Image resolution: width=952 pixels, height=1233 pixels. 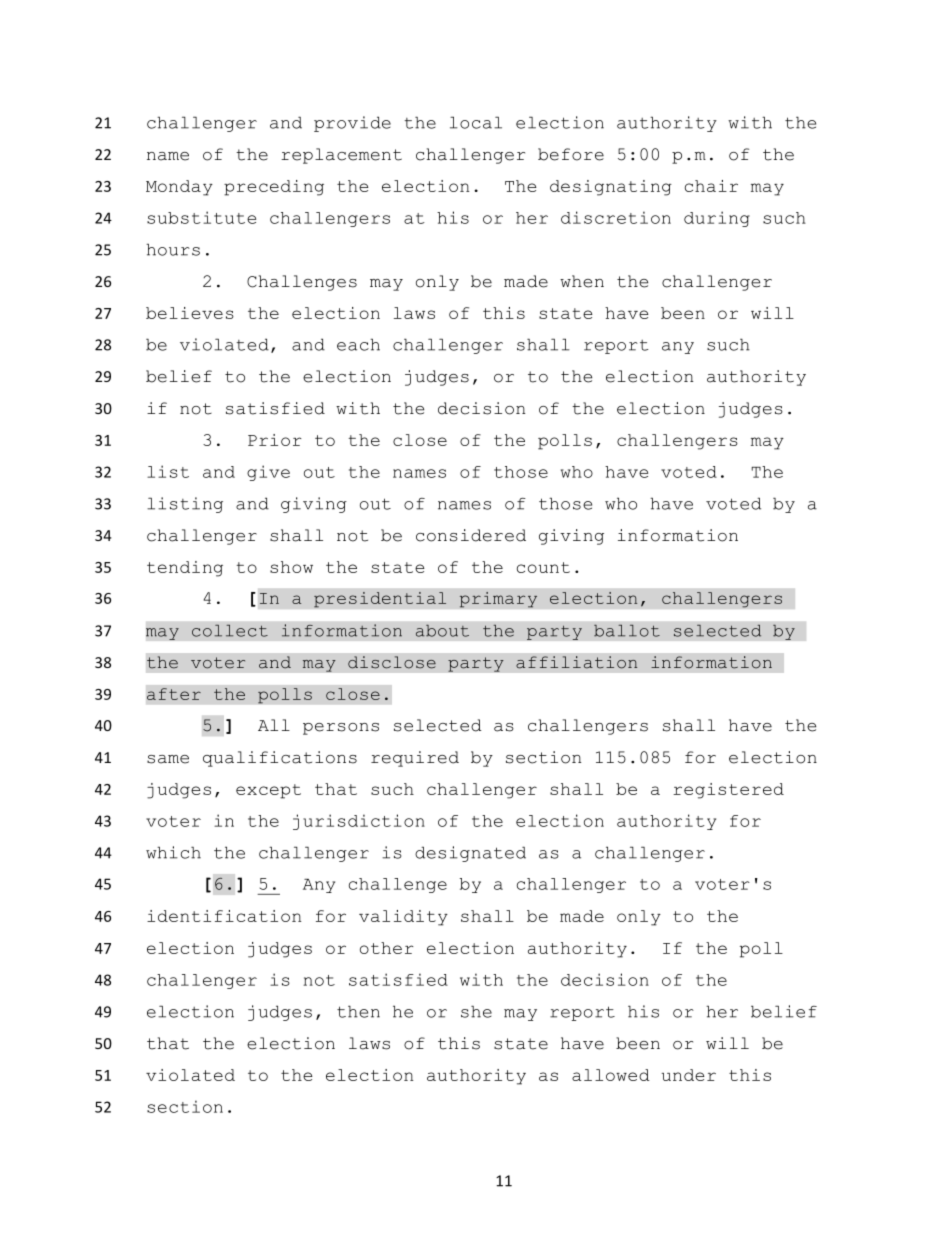 I want to click on after, so click(x=174, y=694).
